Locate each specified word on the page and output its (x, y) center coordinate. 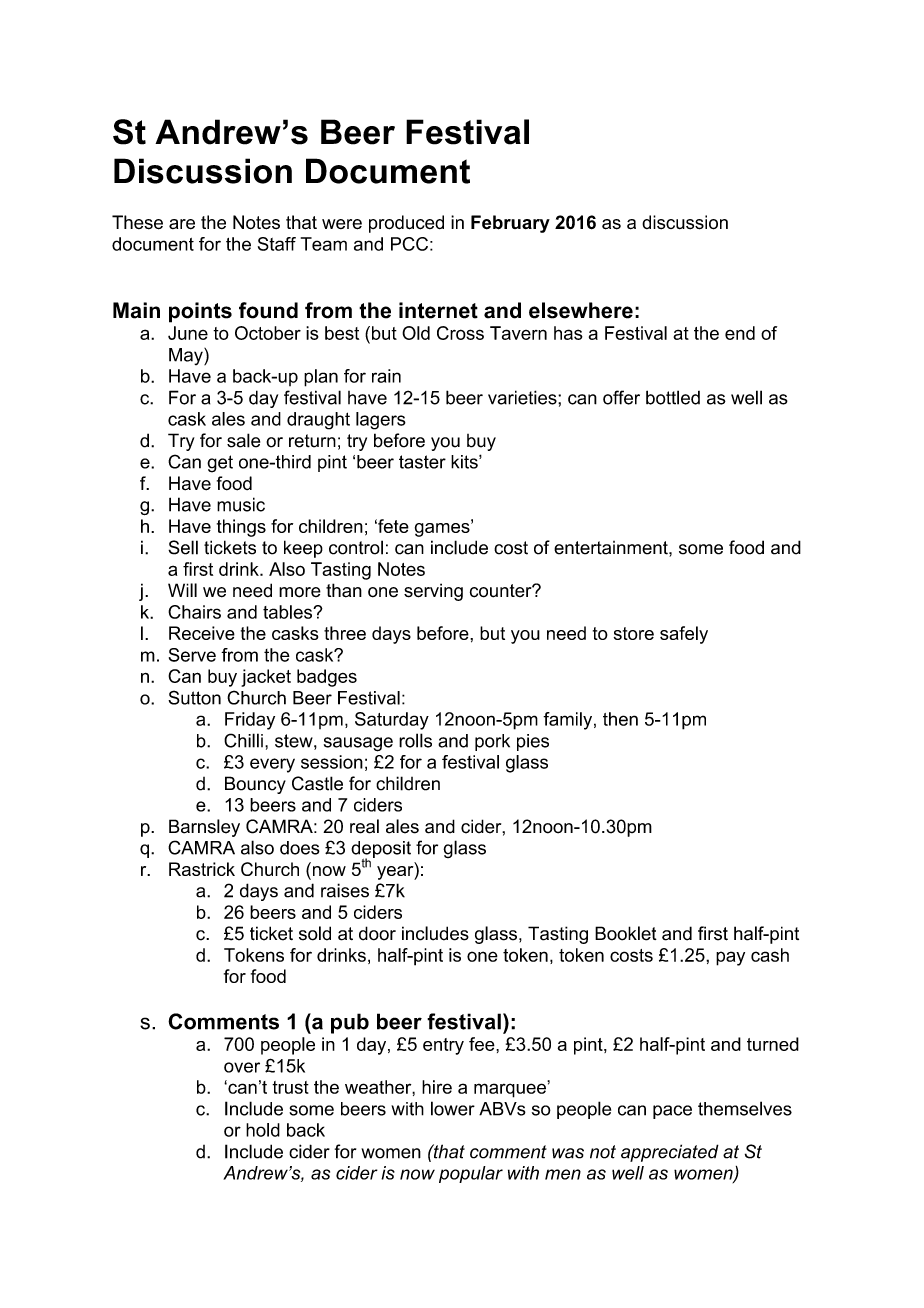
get (220, 464)
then (620, 719)
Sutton (194, 697)
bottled (673, 397)
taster (422, 462)
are (182, 224)
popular (471, 1174)
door (377, 933)
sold (315, 933)
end (740, 333)
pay (730, 958)
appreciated (670, 1153)
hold (263, 1130)
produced (406, 224)
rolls (415, 740)
